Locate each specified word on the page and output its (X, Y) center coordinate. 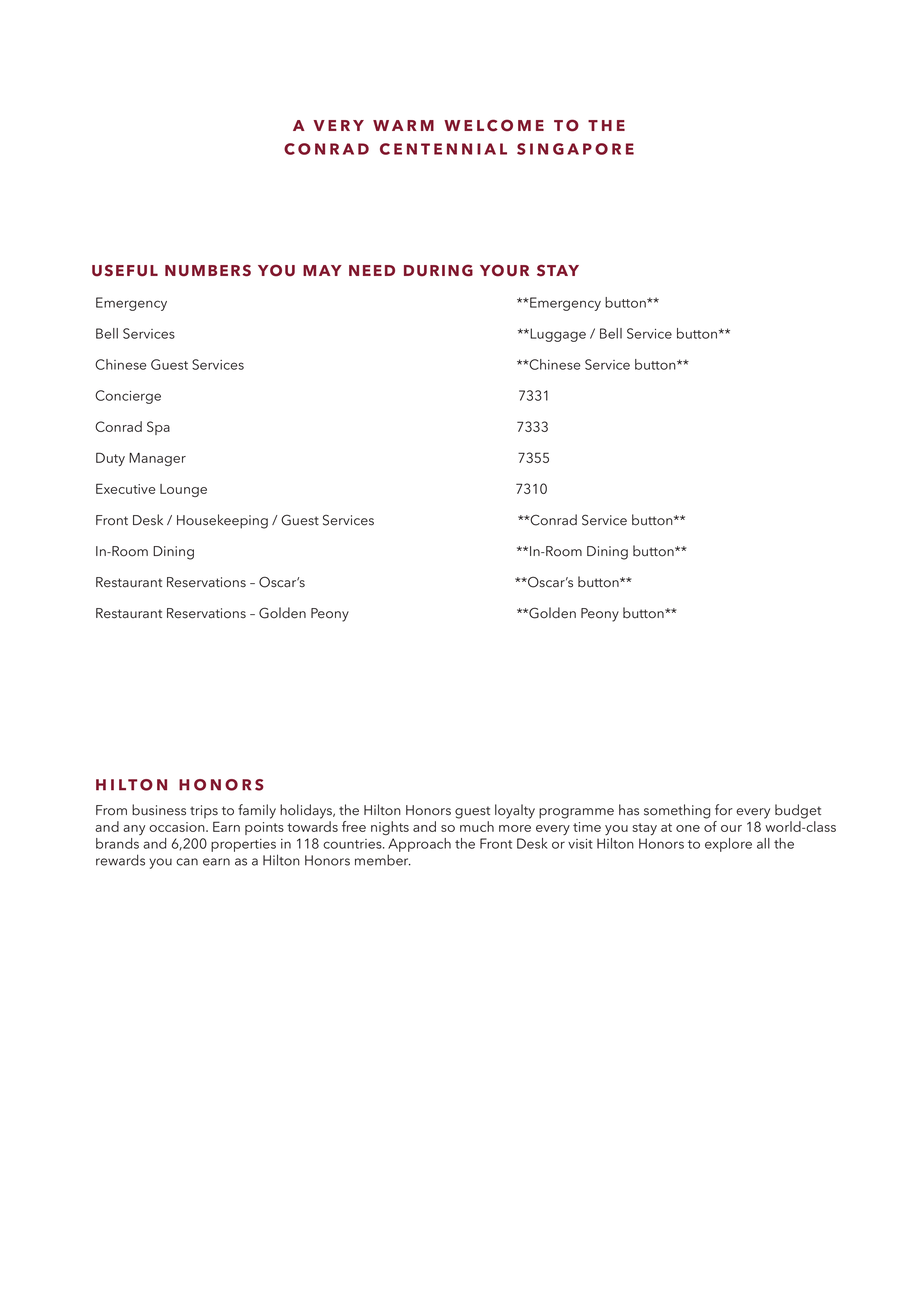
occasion (178, 827)
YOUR (504, 270)
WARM (403, 125)
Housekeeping (222, 521)
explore (728, 845)
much (477, 826)
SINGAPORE (575, 149)
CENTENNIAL (443, 149)
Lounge (183, 490)
